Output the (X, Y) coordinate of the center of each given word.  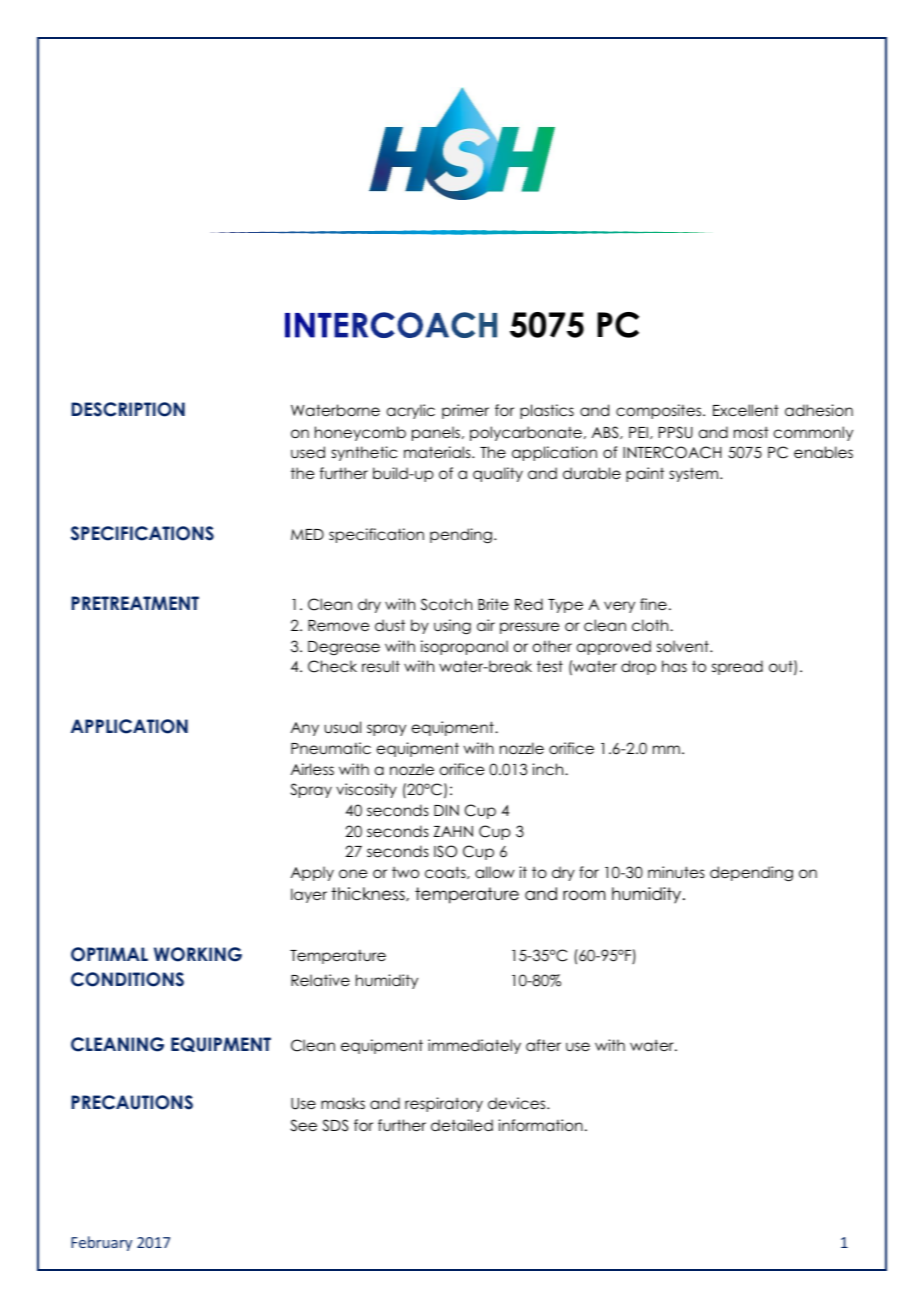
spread (737, 667)
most (751, 432)
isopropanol (464, 647)
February (101, 1243)
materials (438, 452)
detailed (462, 1125)
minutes (676, 872)
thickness (369, 894)
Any (305, 729)
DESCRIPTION (128, 409)
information (540, 1125)
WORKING (198, 954)
